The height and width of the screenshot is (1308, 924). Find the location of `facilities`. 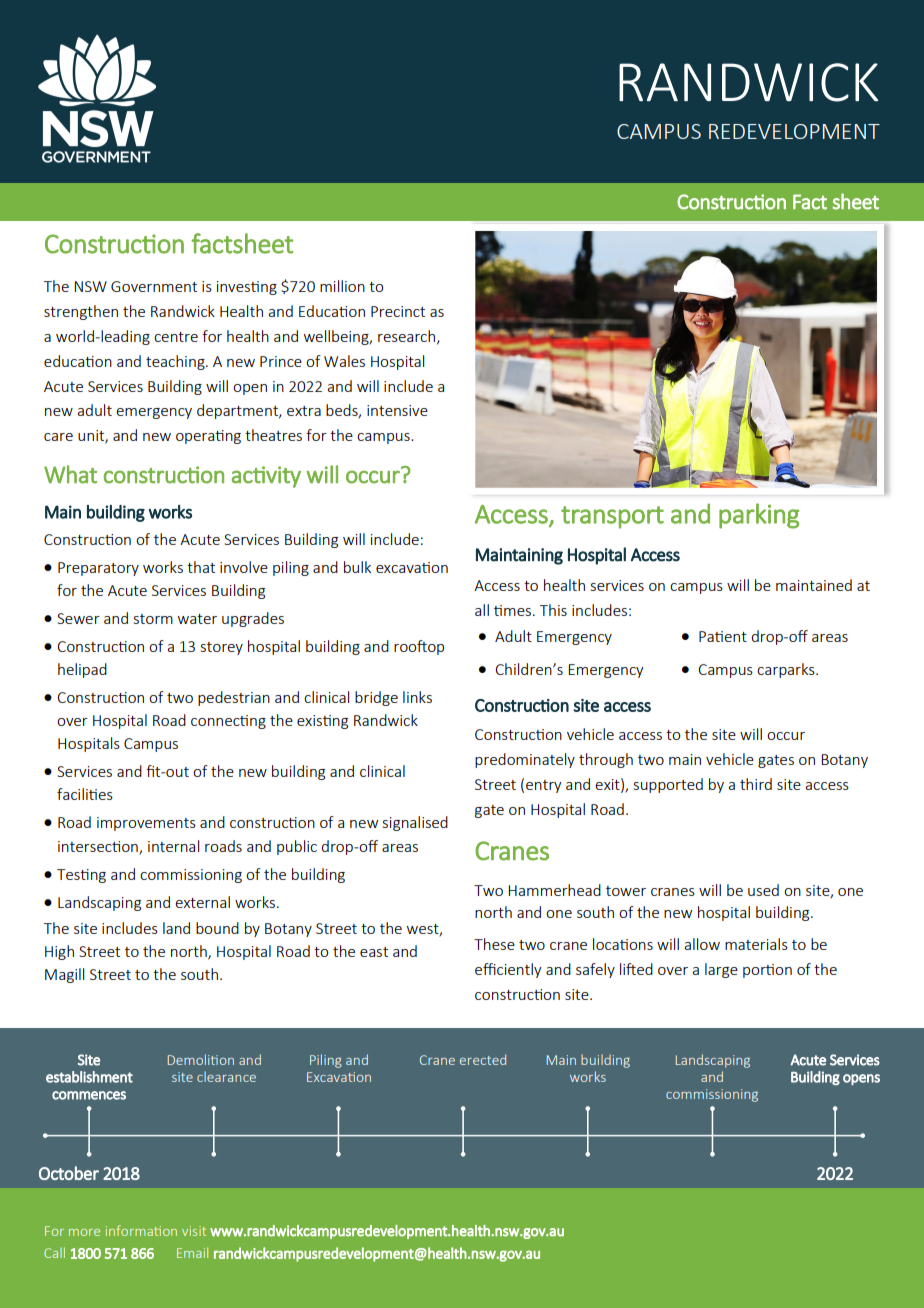

facilities is located at coordinates (85, 794).
